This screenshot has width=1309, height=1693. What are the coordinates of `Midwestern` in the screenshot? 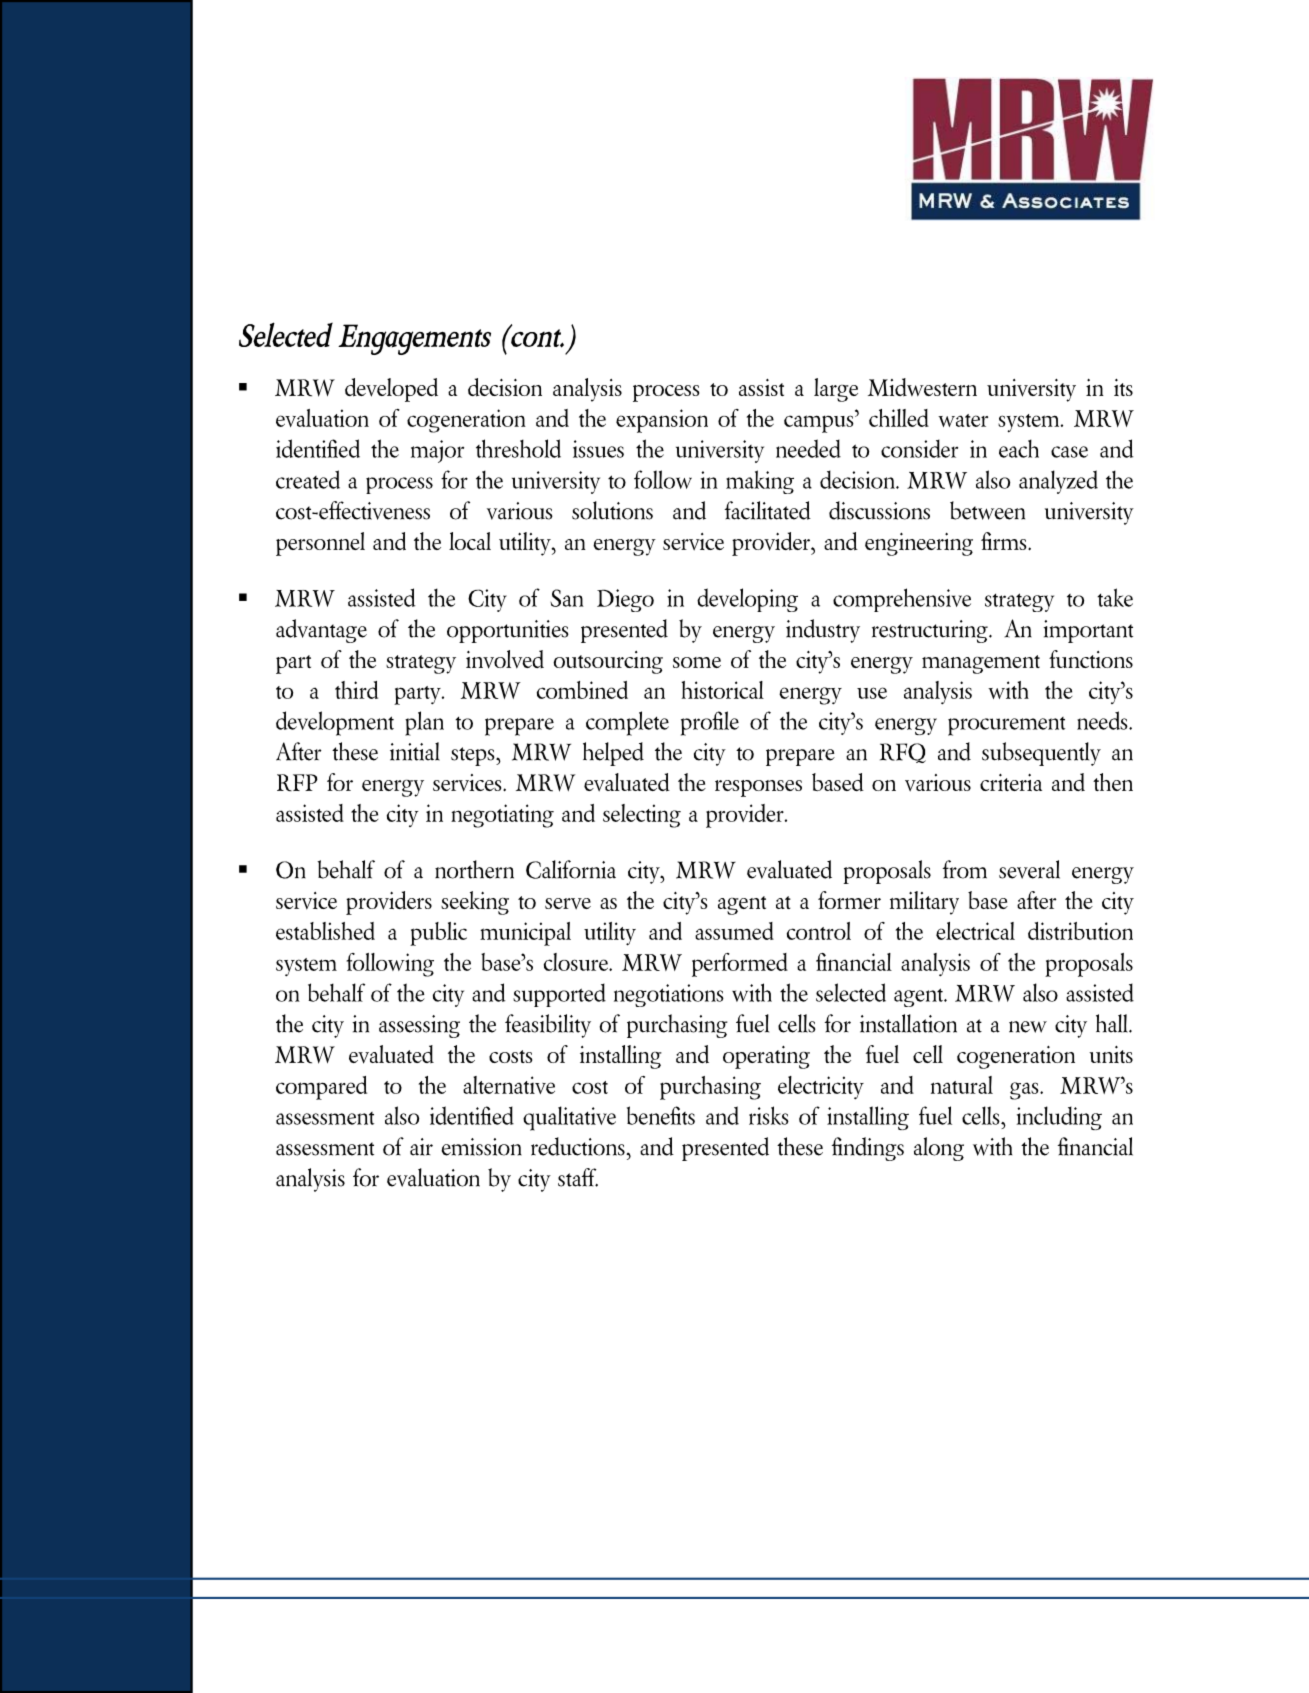 It's located at (922, 387).
